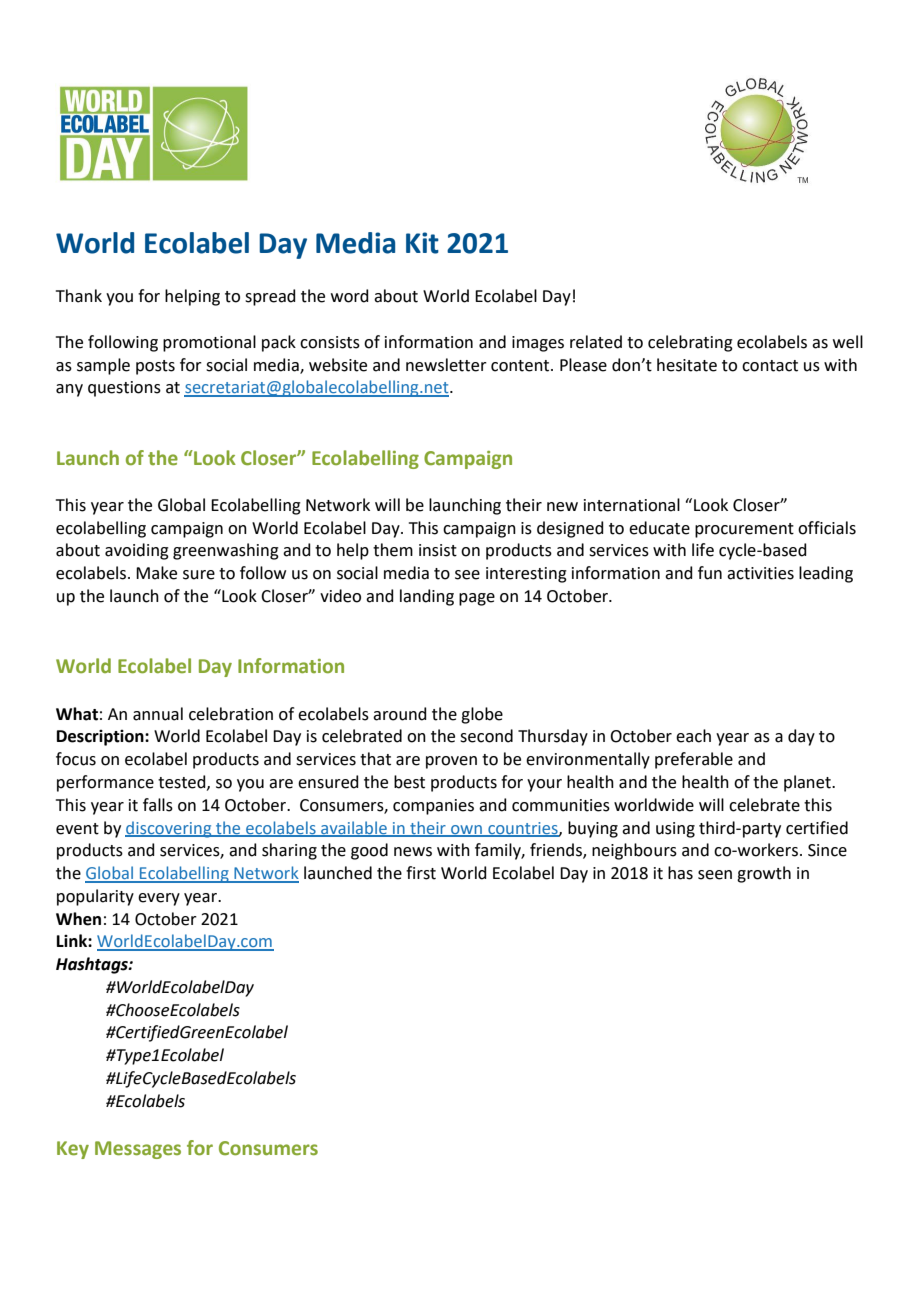 The width and height of the document is (924, 1309). Describe the element at coordinates (79, 296) in the document. I see `Thank` at that location.
